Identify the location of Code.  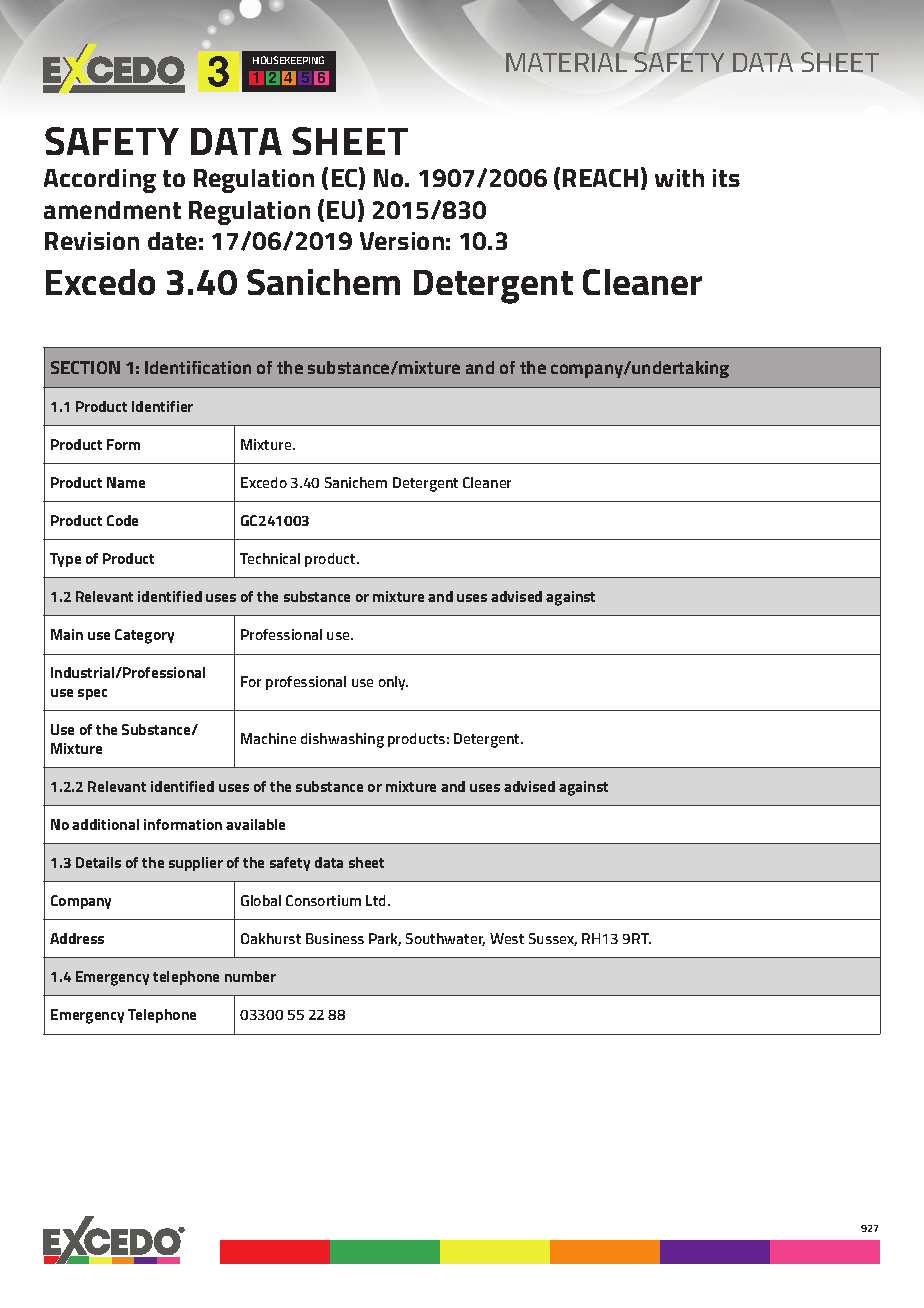
(122, 520).
